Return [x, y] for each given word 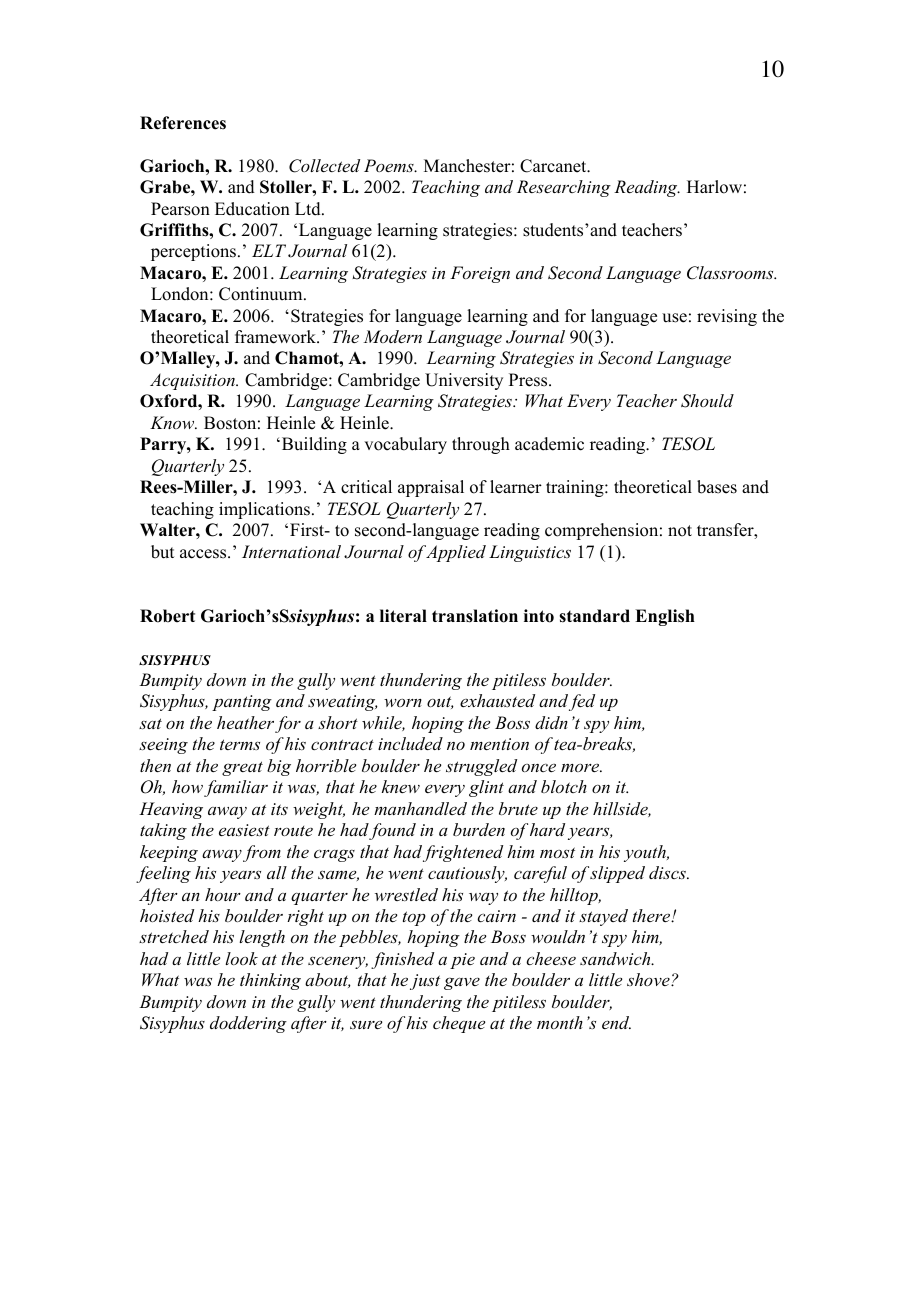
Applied [456, 553]
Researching [564, 188]
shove [649, 979]
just [425, 982]
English [665, 617]
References [183, 123]
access [204, 554]
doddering [248, 1024]
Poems [390, 165]
